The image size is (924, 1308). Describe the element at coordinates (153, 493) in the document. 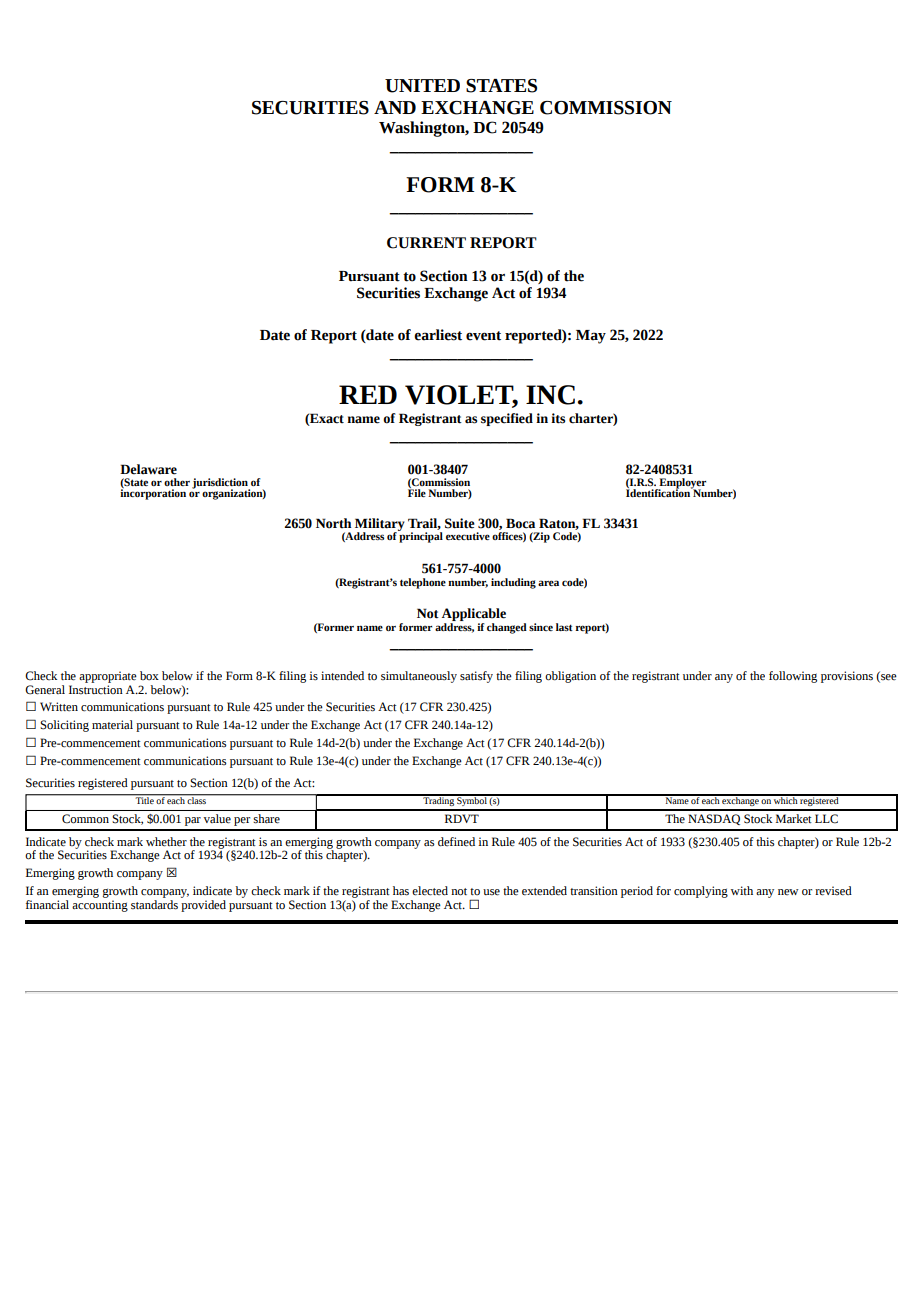

I see `incorporation` at that location.
